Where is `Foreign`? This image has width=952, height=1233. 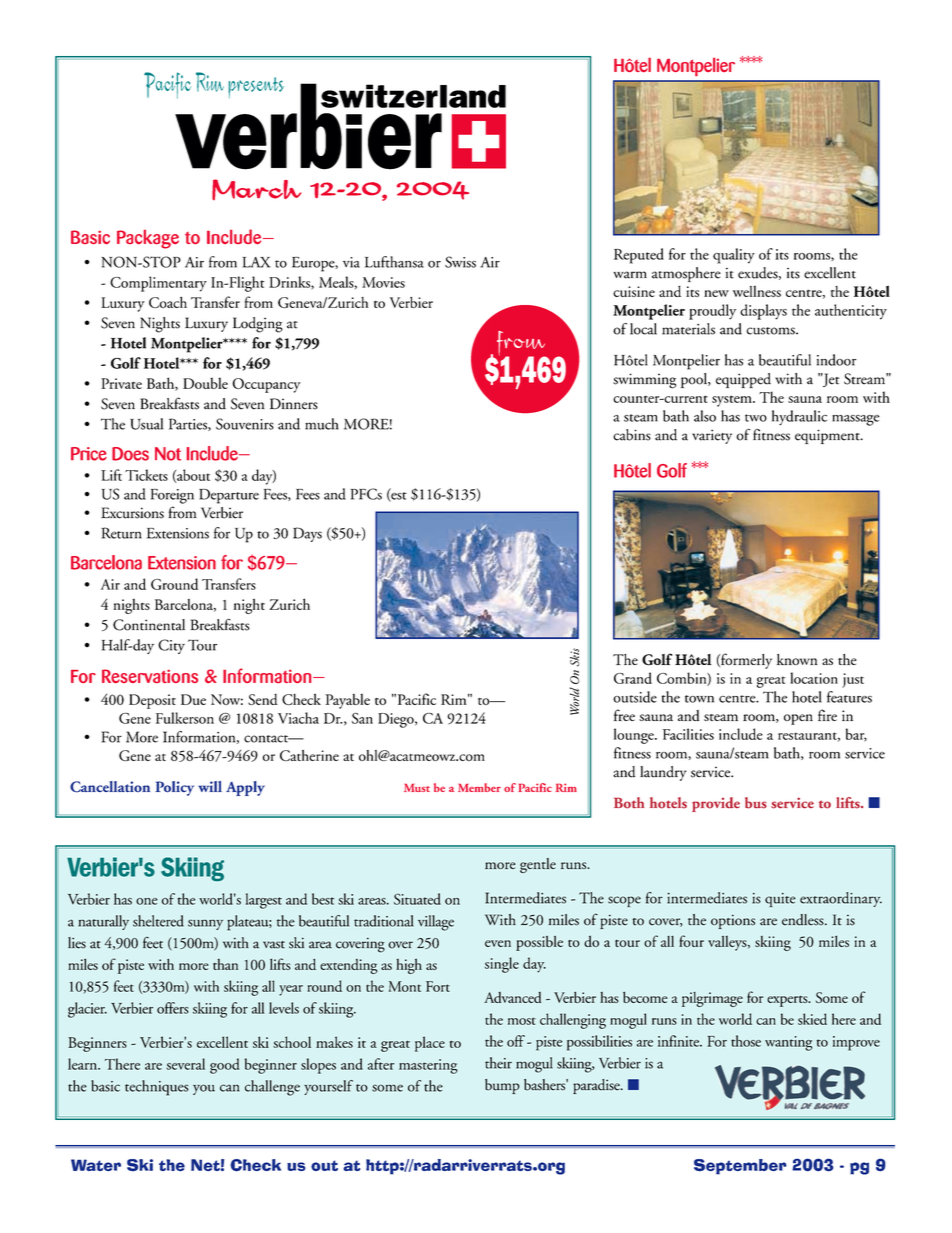
Foreign is located at coordinates (172, 496).
